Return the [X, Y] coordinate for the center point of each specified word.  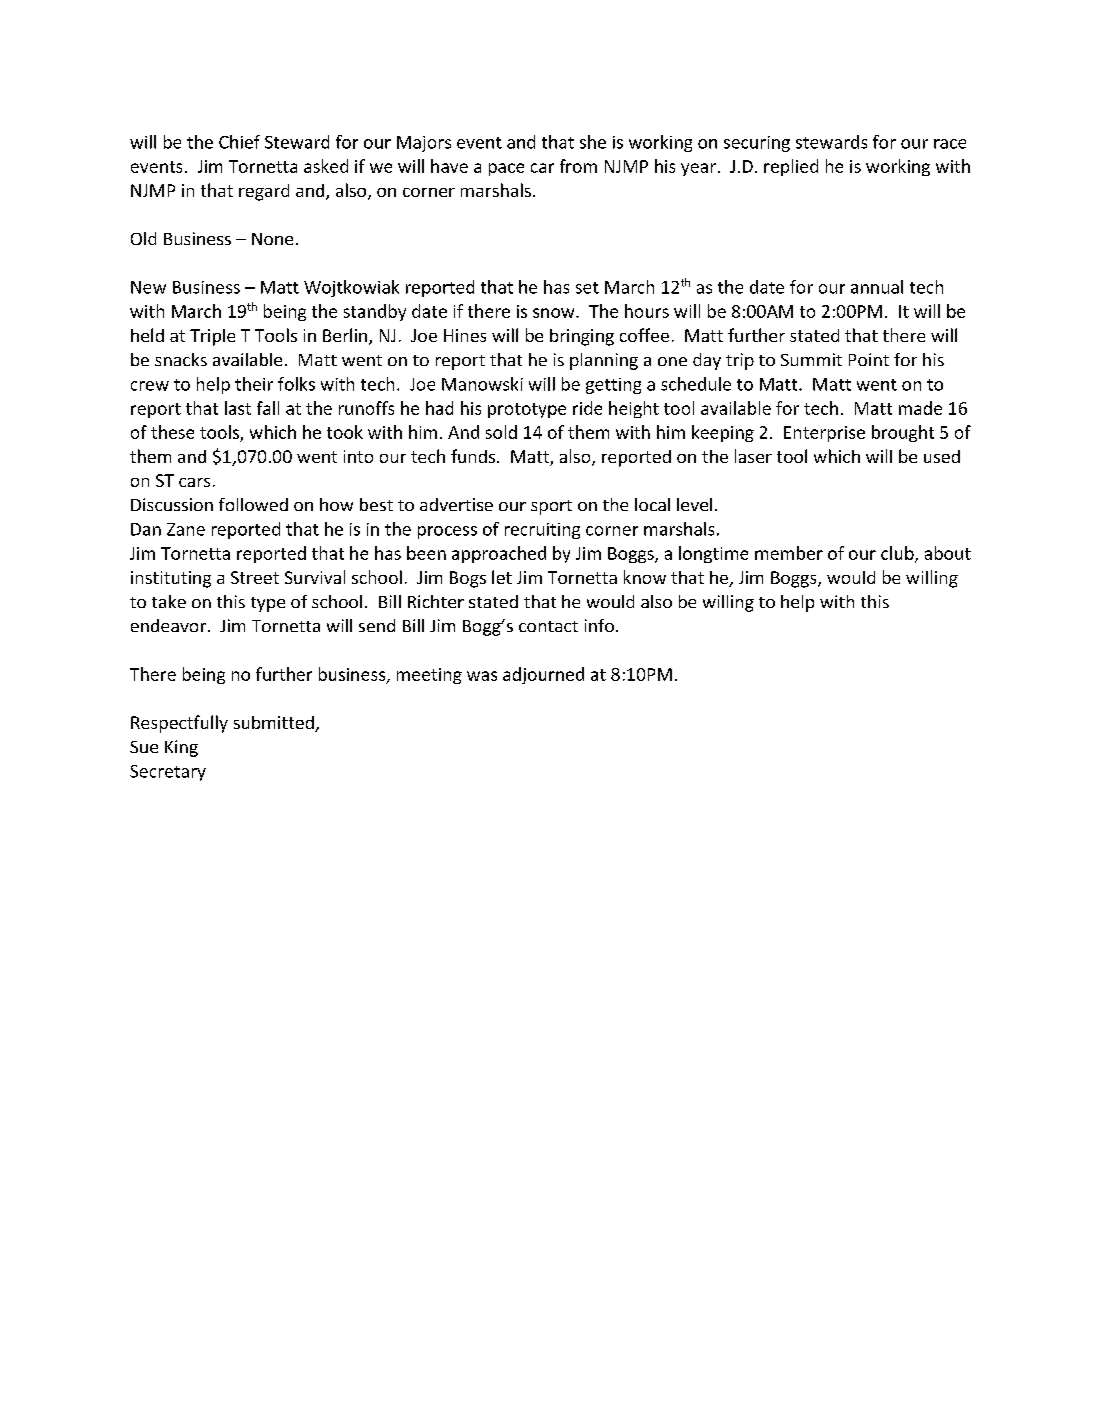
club [898, 554]
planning [604, 361]
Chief [239, 142]
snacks [181, 359]
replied [791, 167]
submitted [275, 724]
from [578, 166]
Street [255, 577]
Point [869, 359]
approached [499, 554]
